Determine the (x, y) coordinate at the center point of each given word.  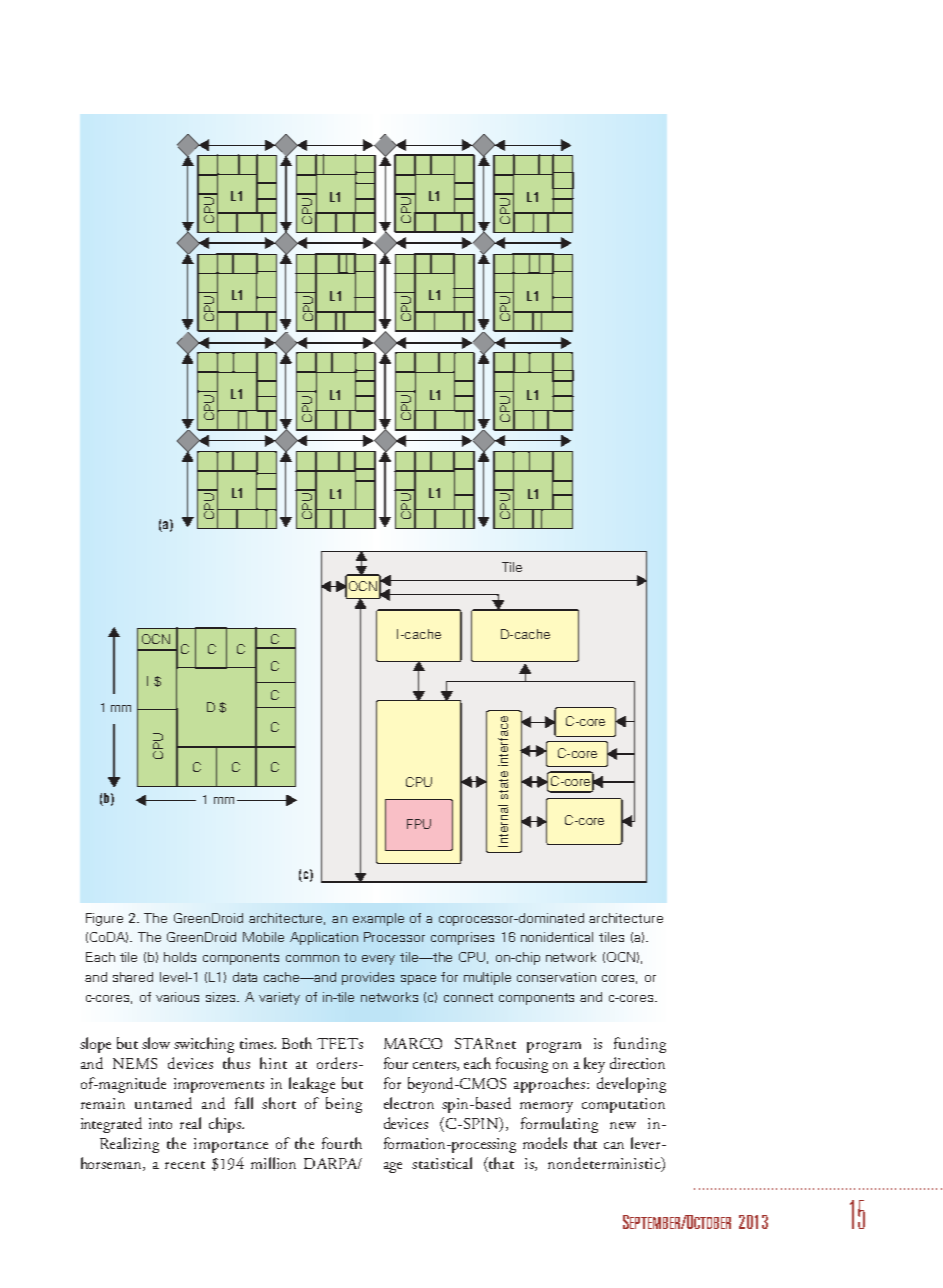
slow (156, 1043)
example (378, 919)
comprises (462, 938)
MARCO (413, 1043)
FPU (419, 824)
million (273, 1163)
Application (324, 938)
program (554, 1047)
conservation (556, 977)
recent (185, 1165)
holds (180, 957)
